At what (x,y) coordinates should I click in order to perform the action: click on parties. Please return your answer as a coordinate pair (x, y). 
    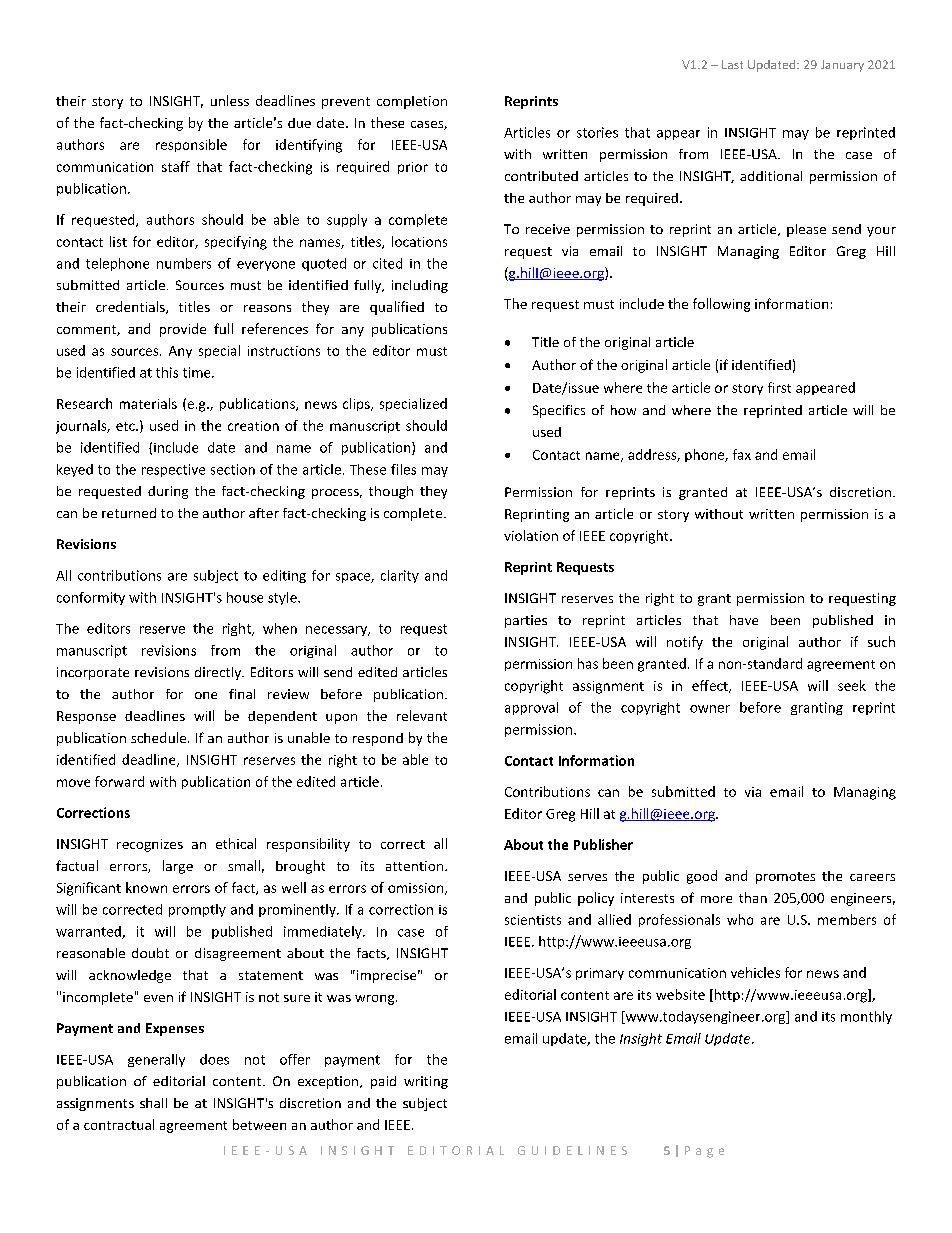
    Looking at the image, I should click on (526, 621).
